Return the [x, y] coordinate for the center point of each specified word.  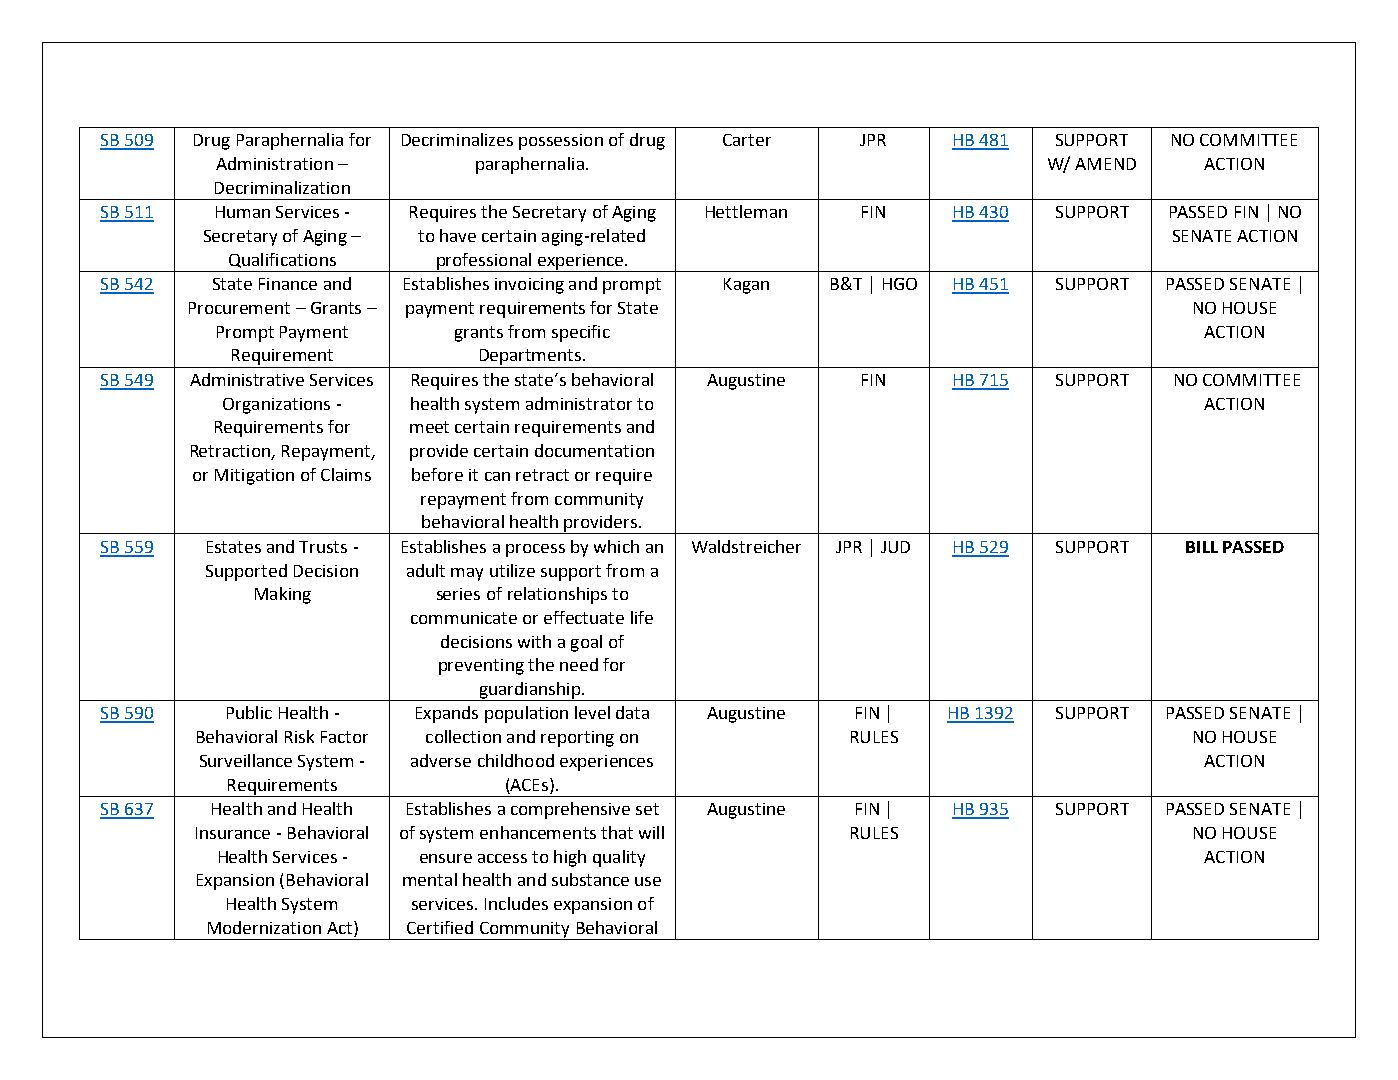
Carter [747, 140]
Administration [274, 163]
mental [430, 879]
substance [590, 879]
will [651, 832]
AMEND [1105, 164]
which [616, 546]
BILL [1202, 547]
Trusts [323, 547]
